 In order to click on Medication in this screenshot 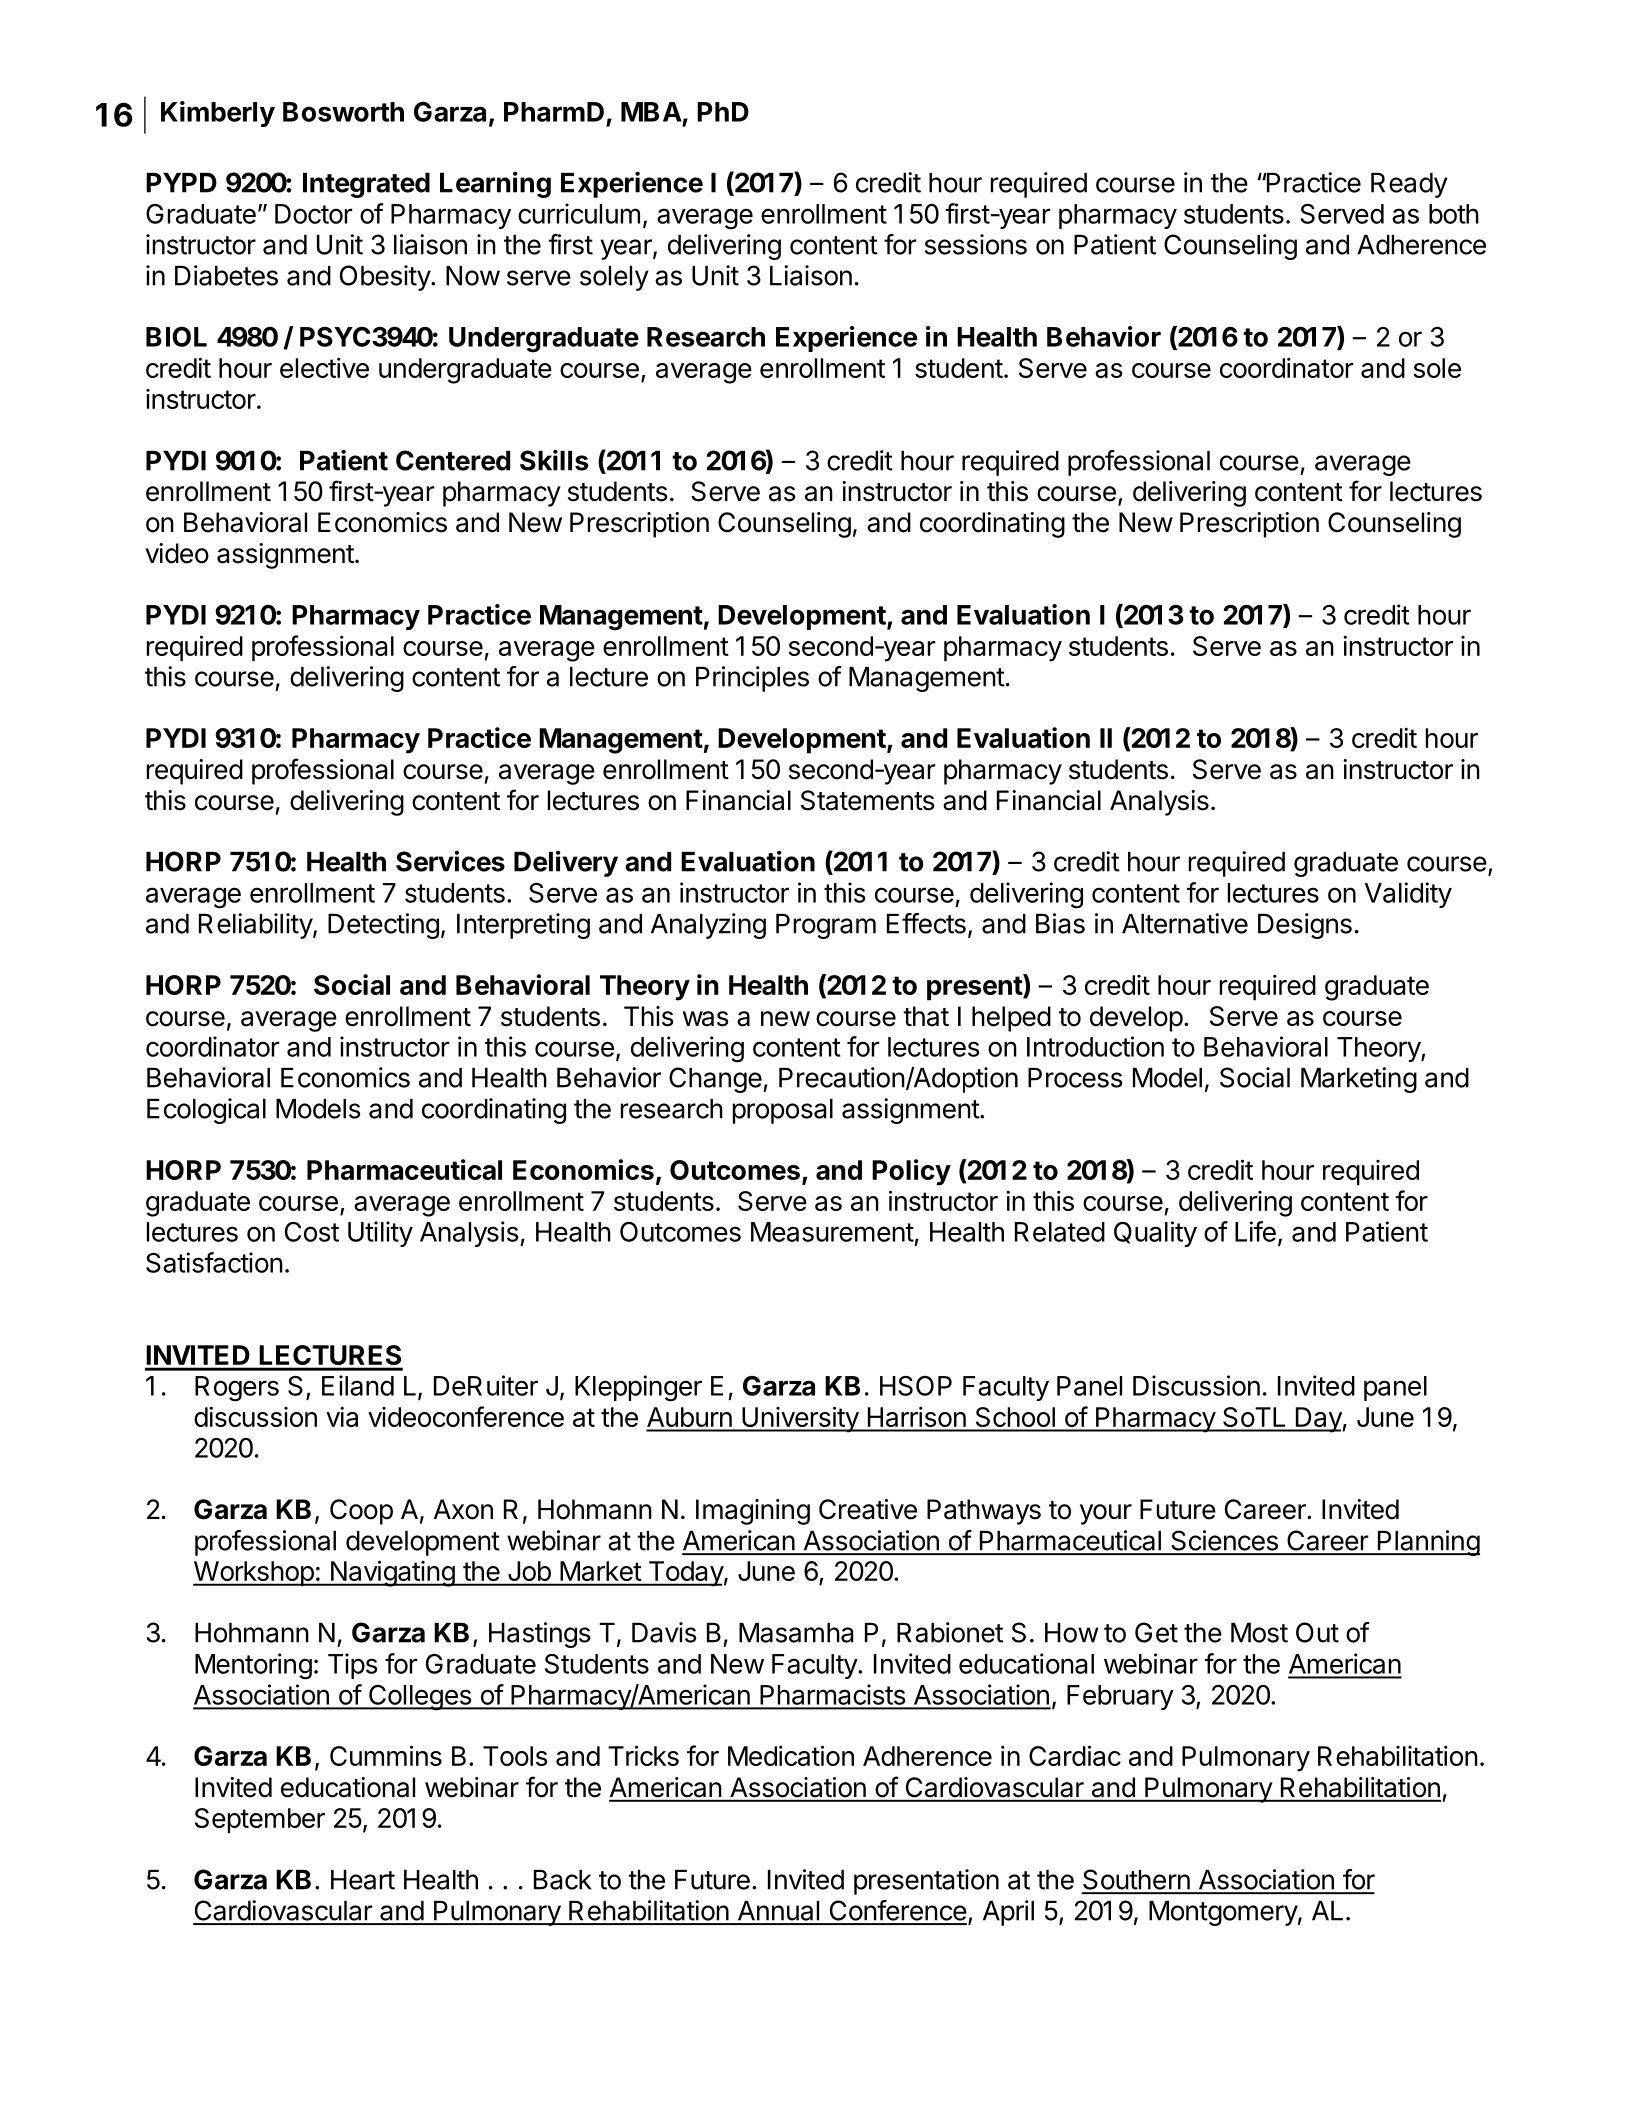, I will do `click(791, 1755)`.
